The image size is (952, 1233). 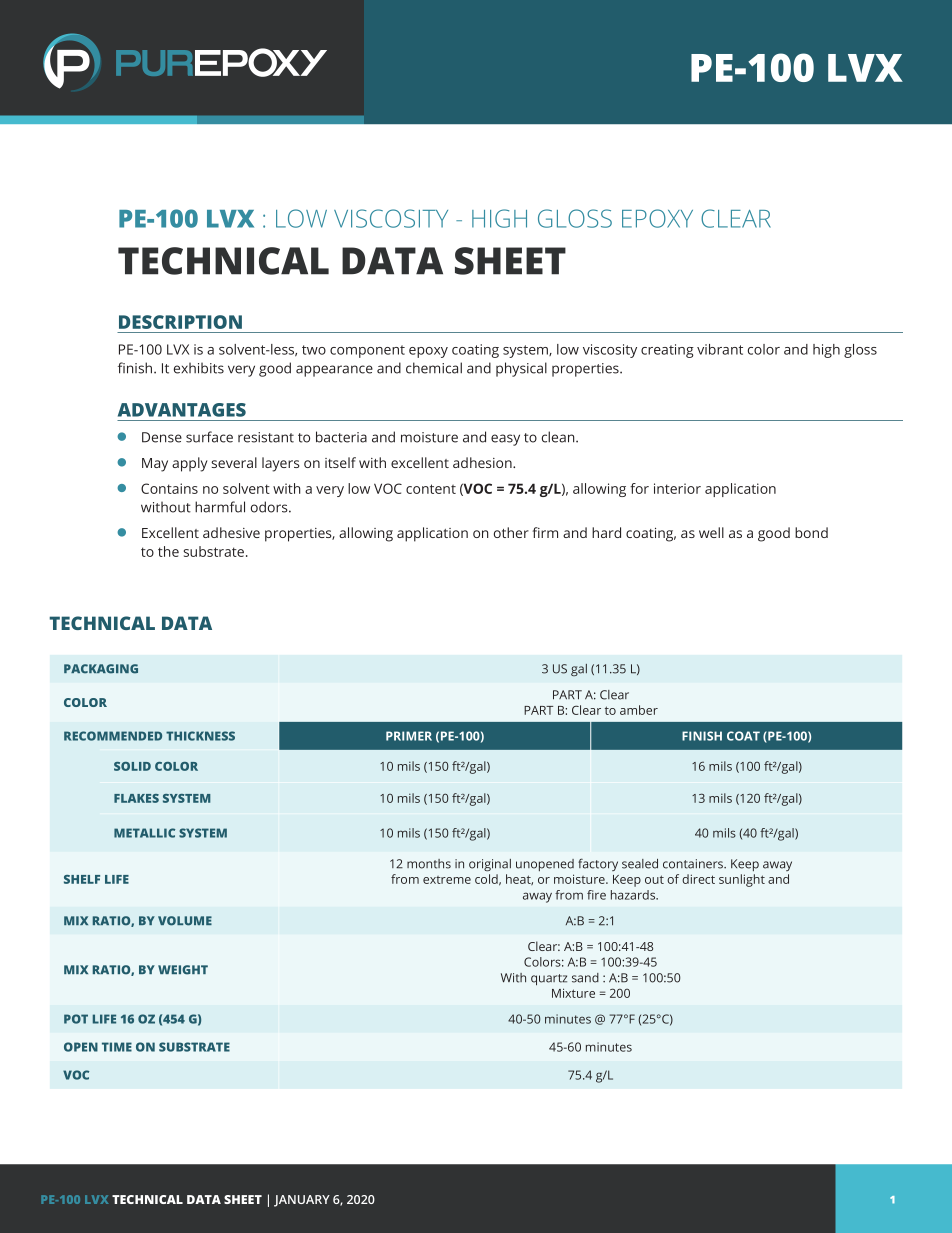 I want to click on WEIGHT, so click(x=183, y=970).
